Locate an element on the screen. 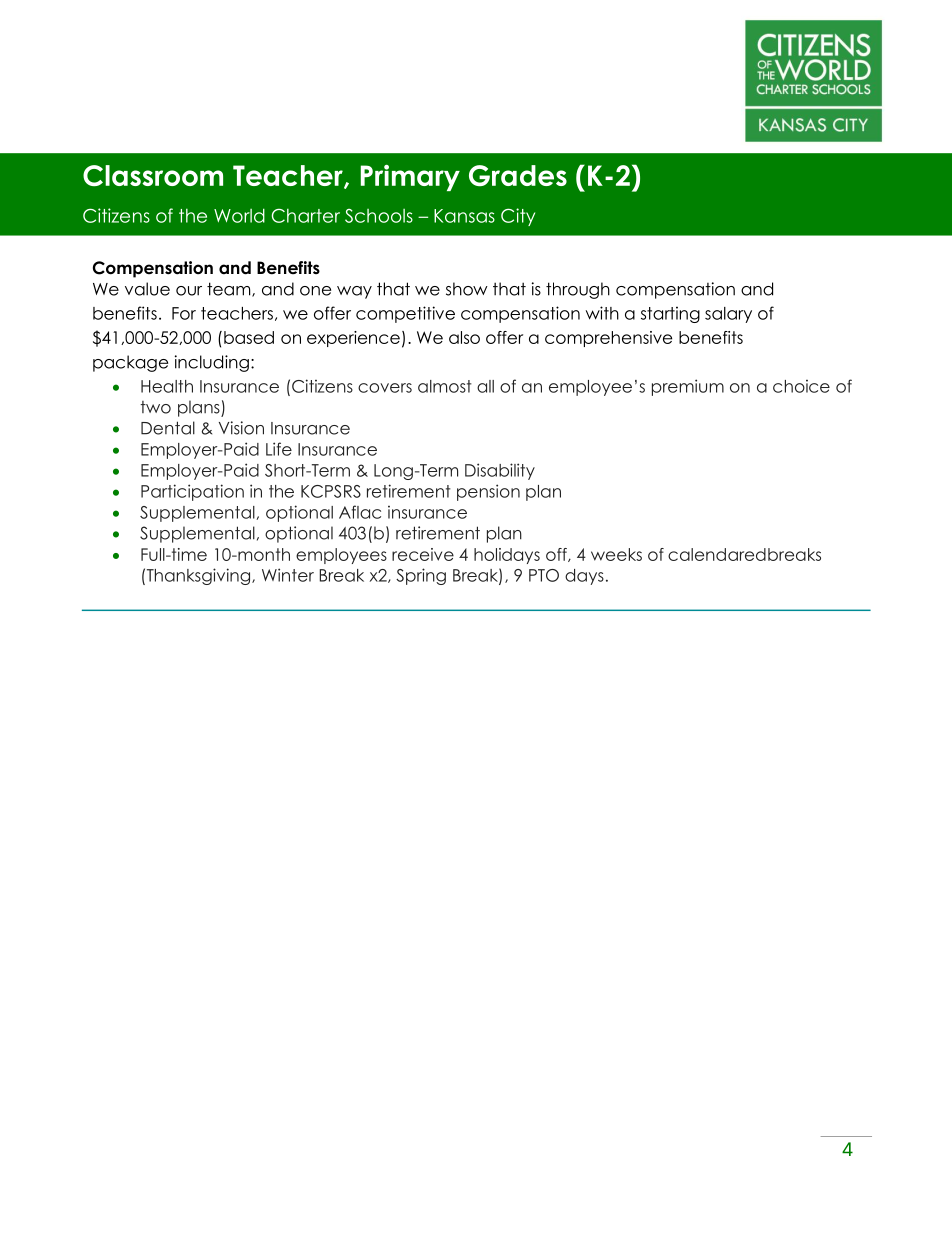 This screenshot has width=952, height=1233. Classroom is located at coordinates (153, 175).
